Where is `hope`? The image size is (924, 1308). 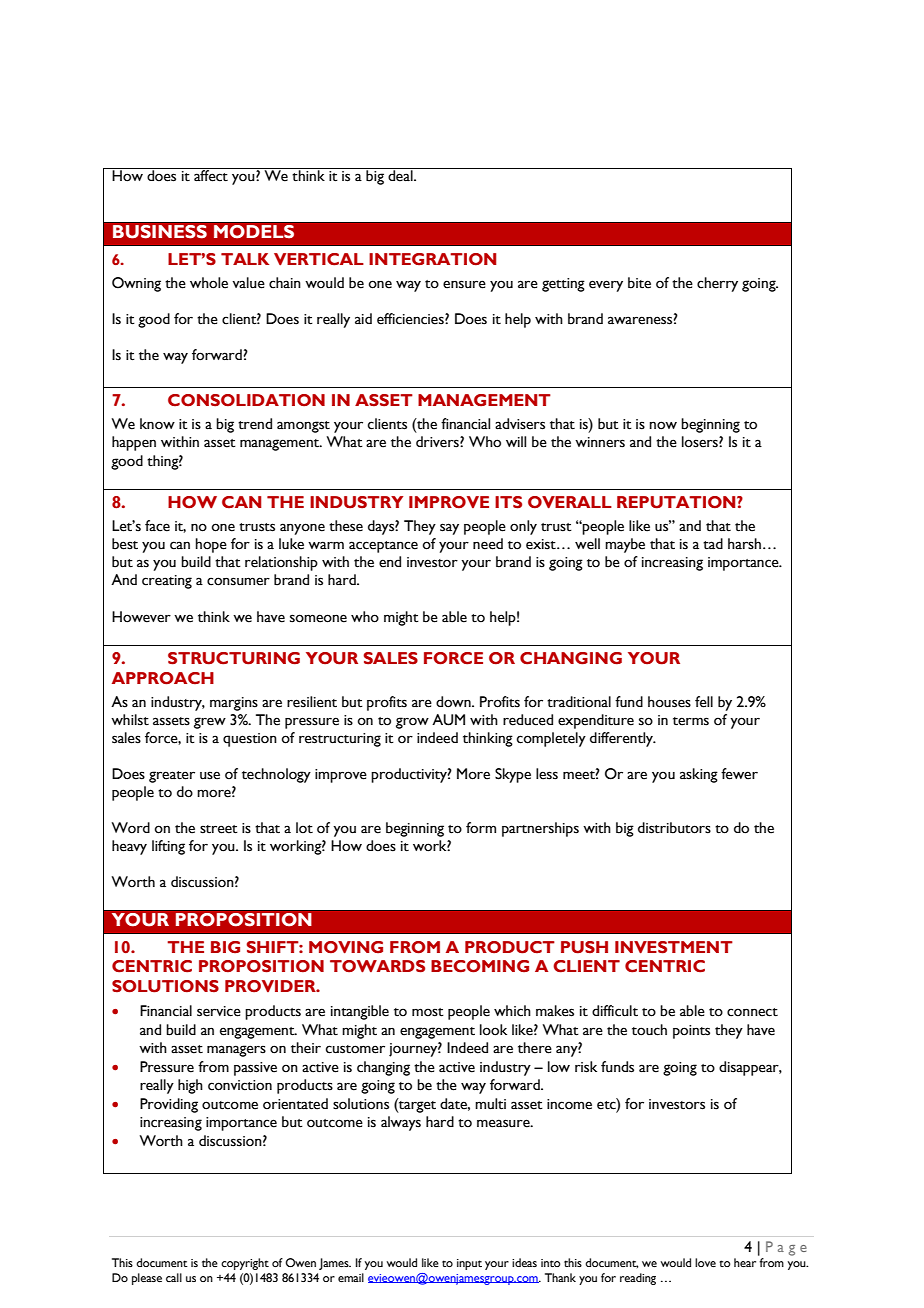
hope is located at coordinates (211, 545).
